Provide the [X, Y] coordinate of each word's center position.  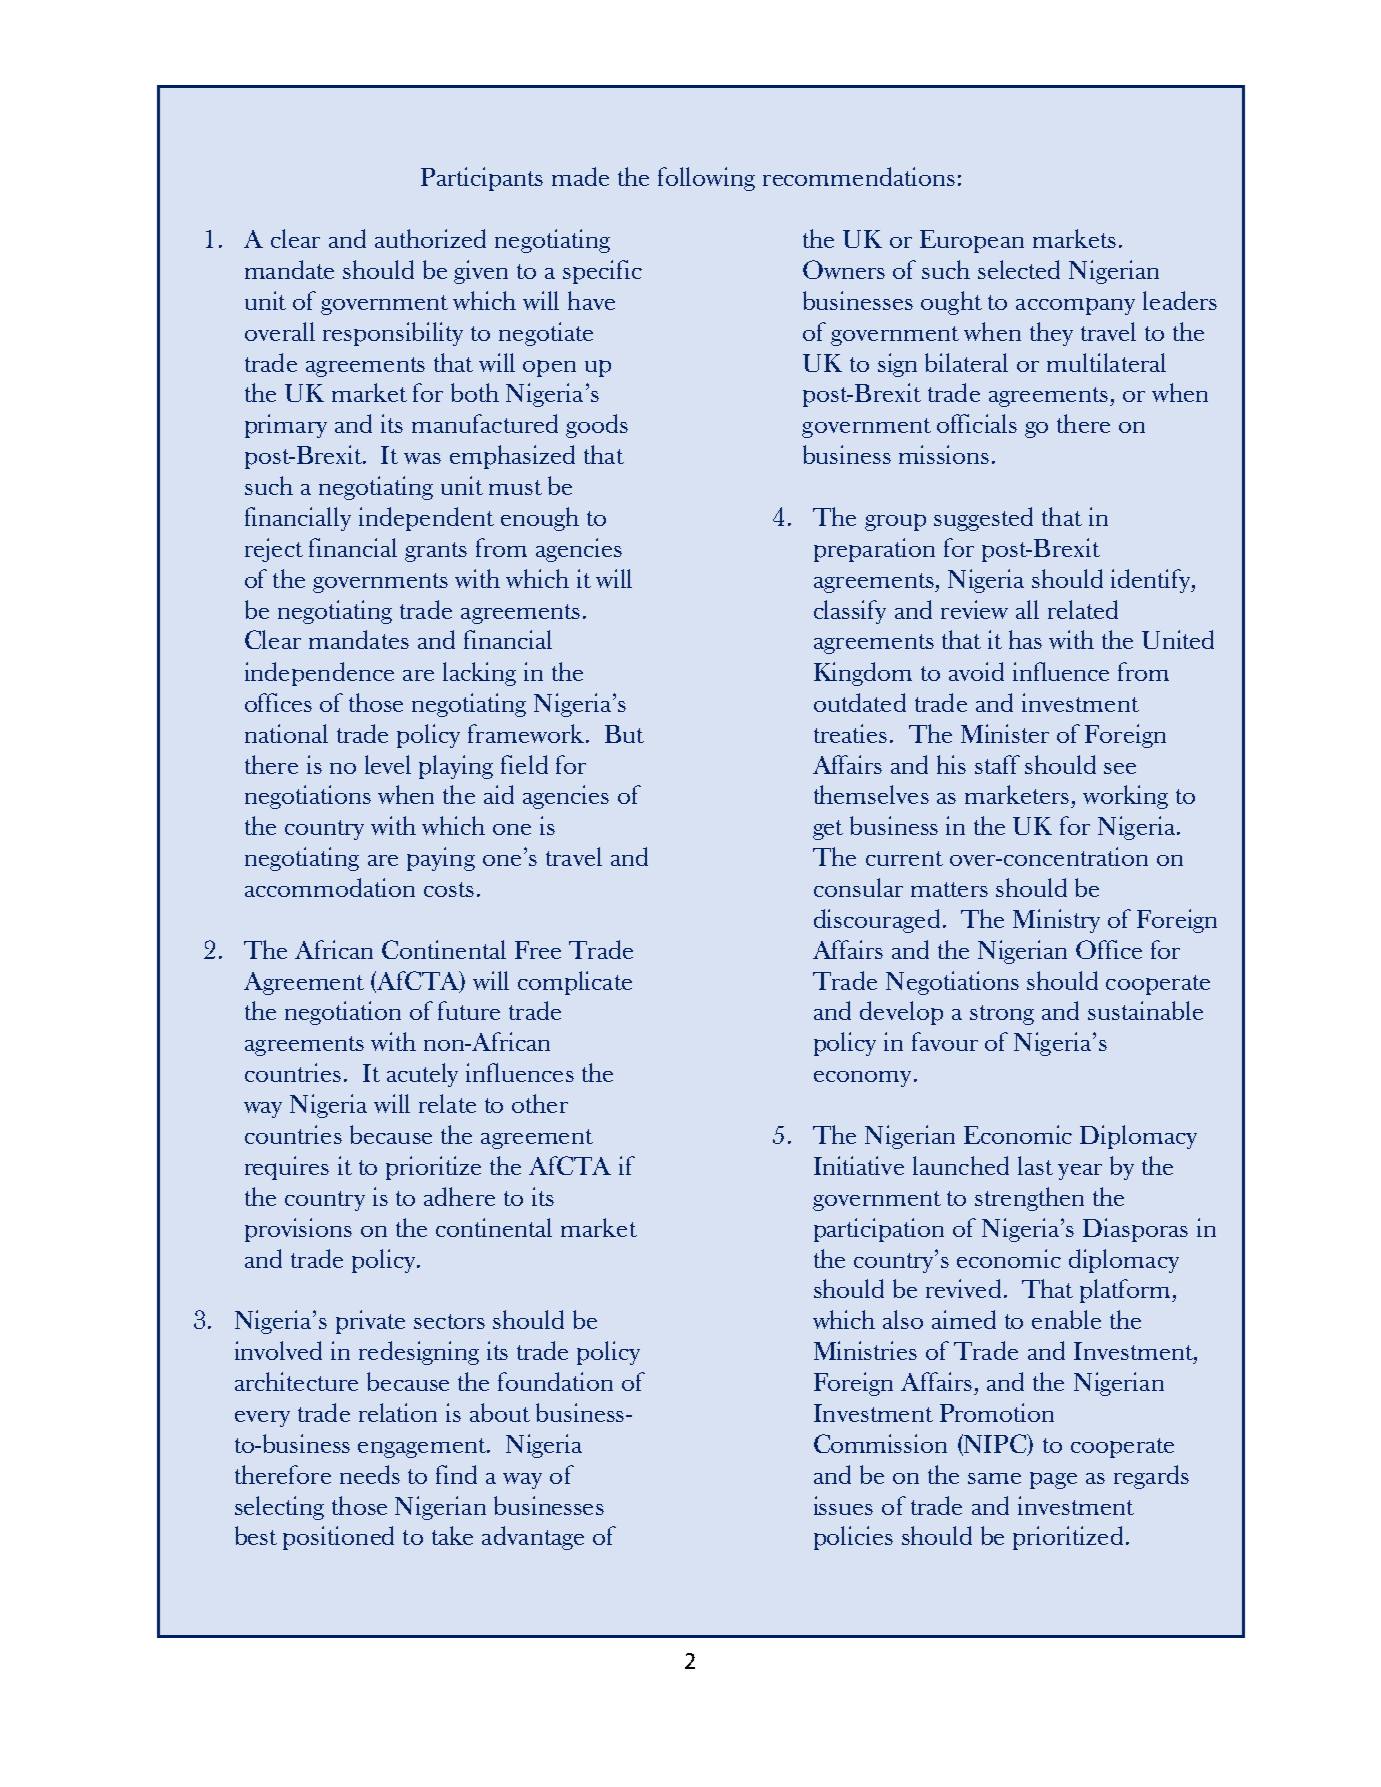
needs [370, 1474]
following [706, 179]
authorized [430, 238]
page [1053, 1480]
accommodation [330, 887]
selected [1019, 269]
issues [843, 1505]
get [828, 830]
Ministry [1056, 921]
